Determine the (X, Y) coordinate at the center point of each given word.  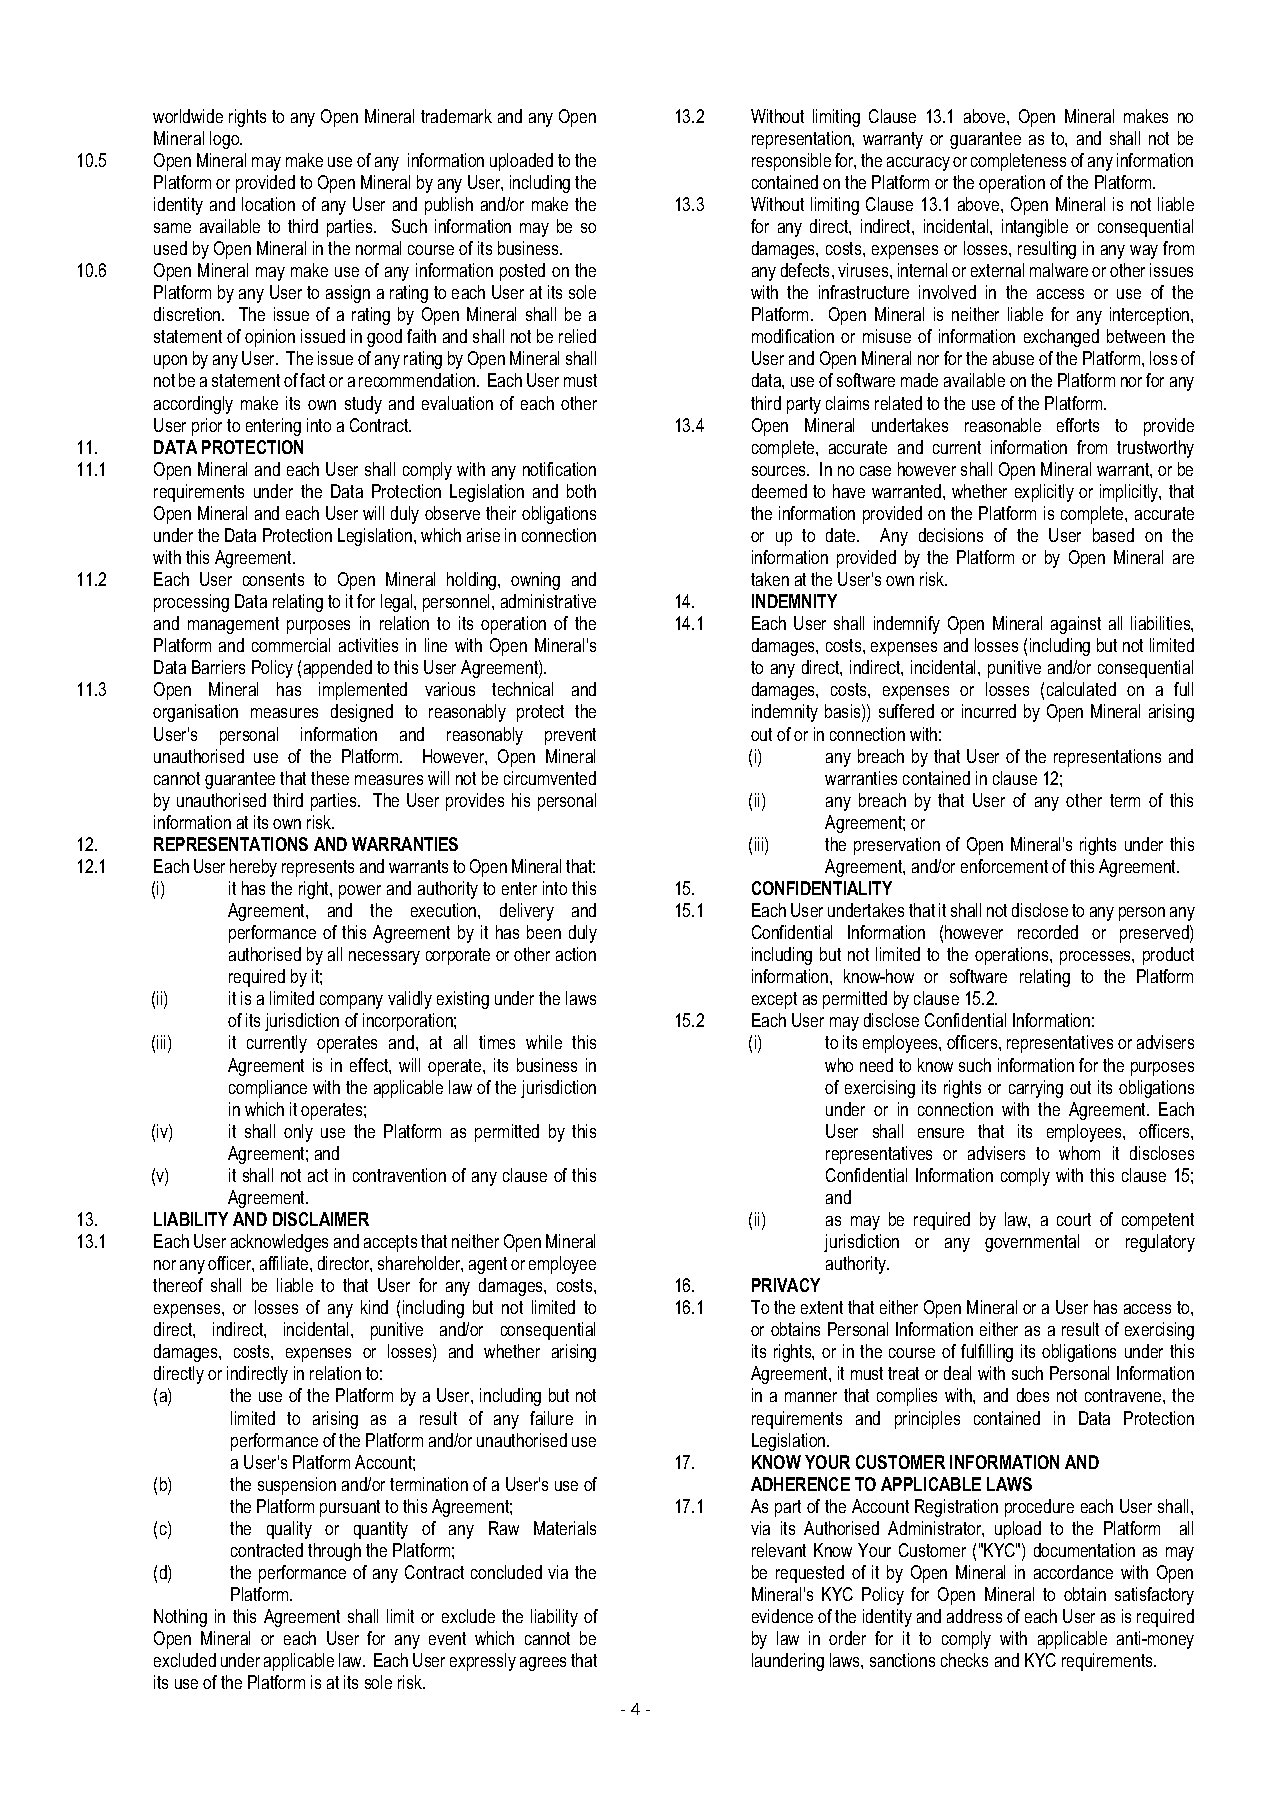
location (268, 204)
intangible (1035, 228)
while (544, 1042)
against (1076, 625)
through (334, 1552)
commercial (291, 645)
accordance (1073, 1572)
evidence (782, 1616)
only (298, 1133)
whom (1079, 1153)
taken (770, 579)
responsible (791, 162)
